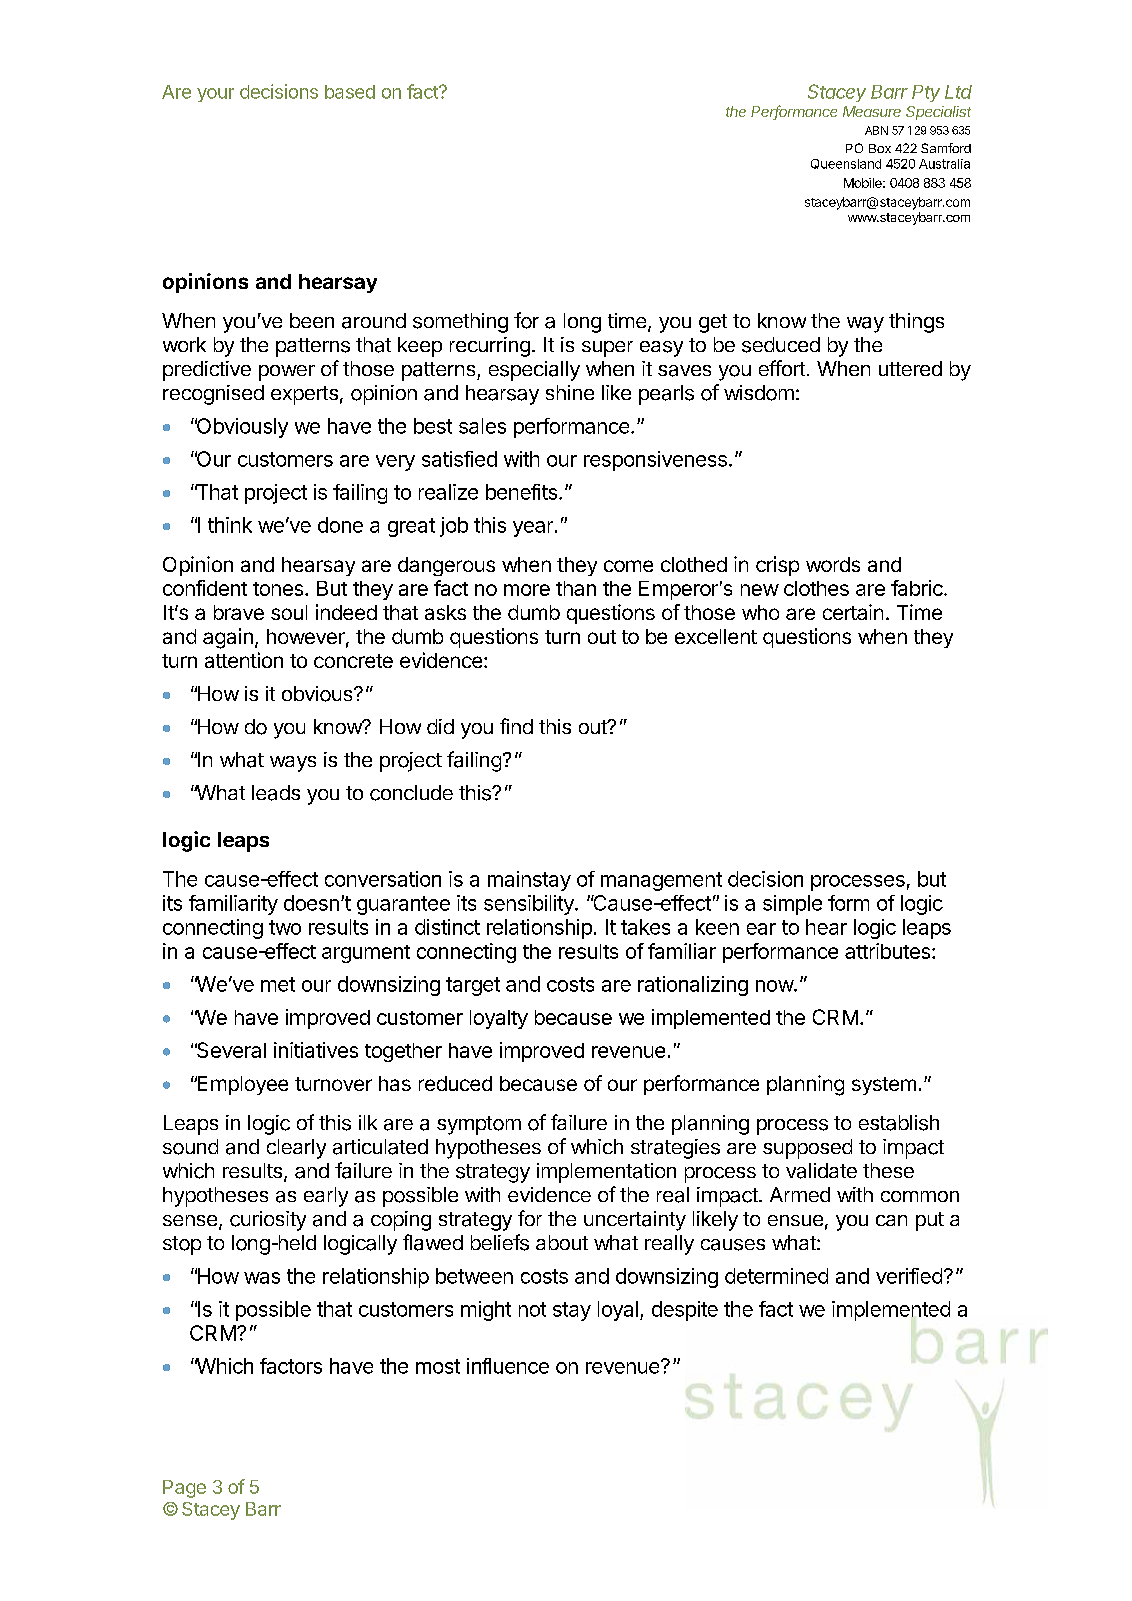 This page has height=1601, width=1132. What do you see at coordinates (909, 1276) in the page?
I see `verified` at bounding box center [909, 1276].
